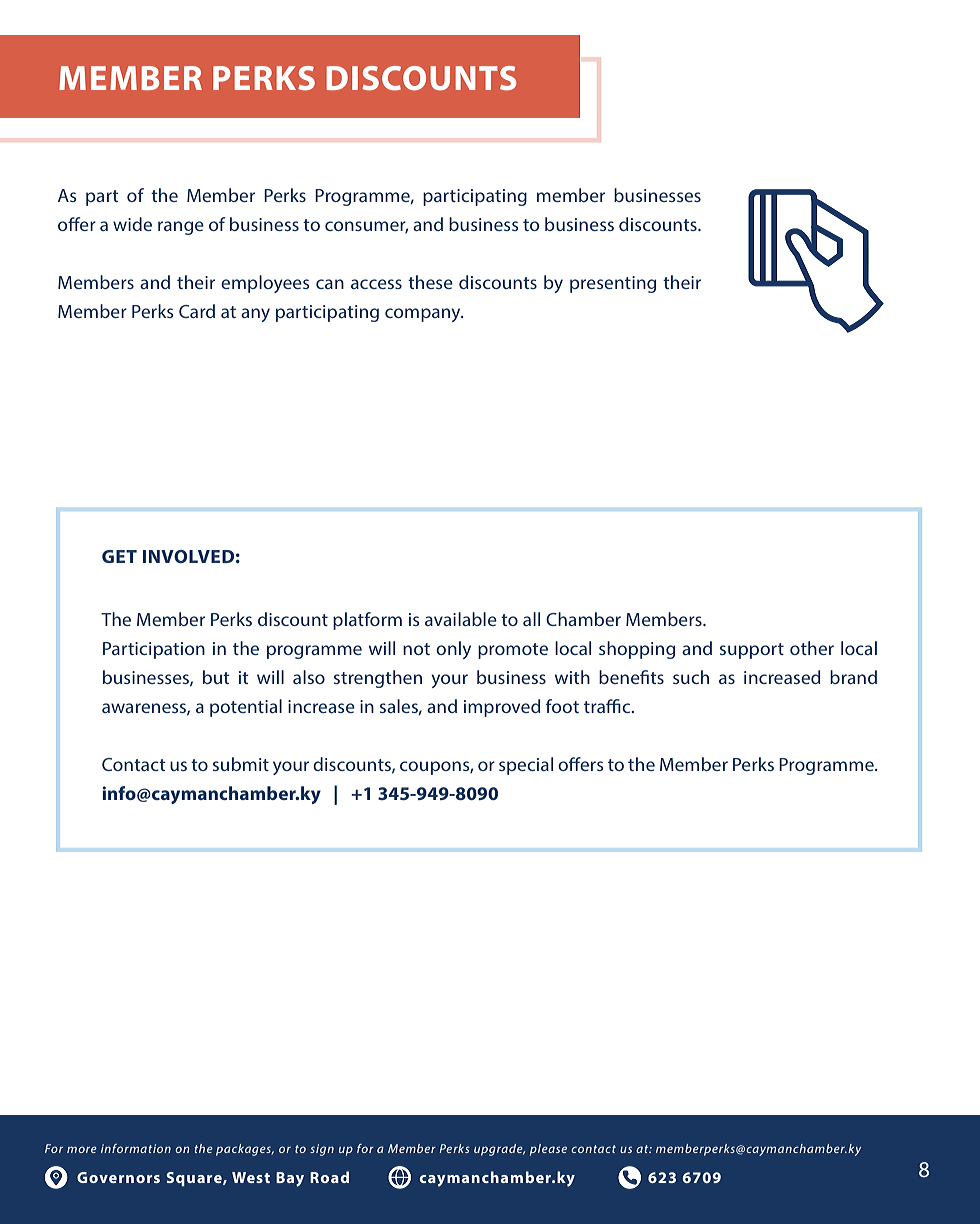 The image size is (980, 1224). What do you see at coordinates (613, 284) in the image?
I see `presenting` at bounding box center [613, 284].
